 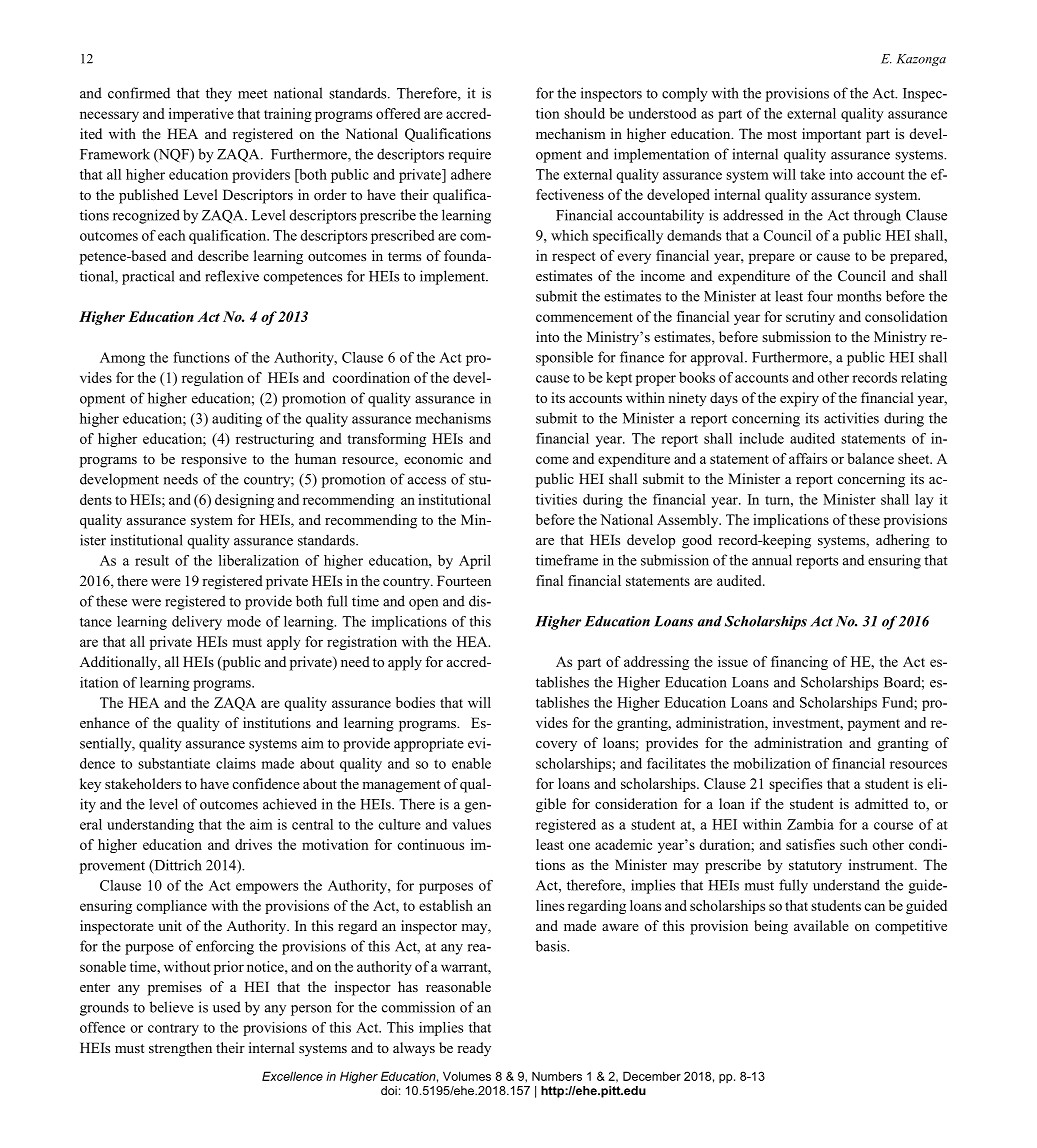 I want to click on Zambia, so click(x=810, y=824).
